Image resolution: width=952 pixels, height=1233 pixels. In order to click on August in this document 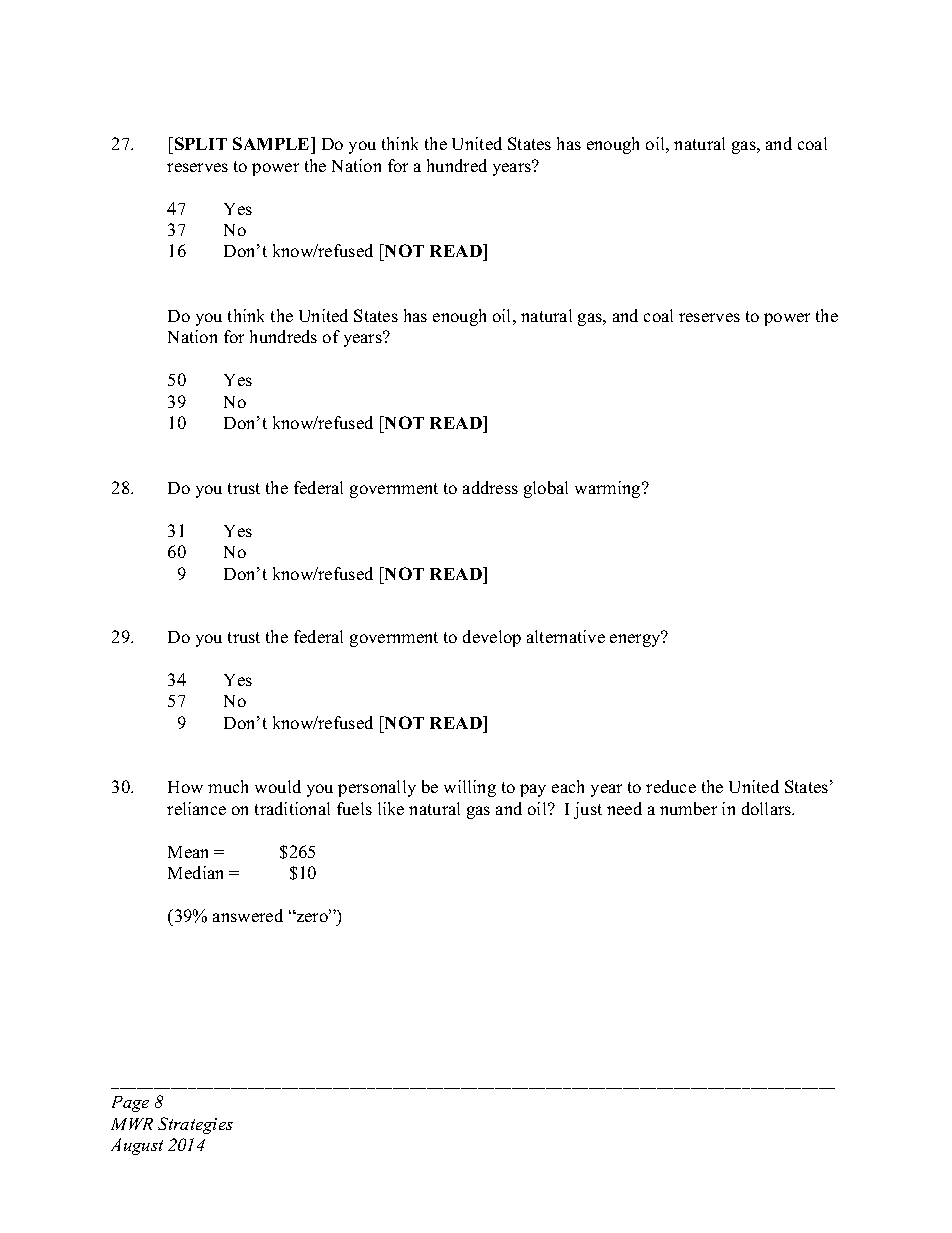, I will do `click(137, 1146)`.
